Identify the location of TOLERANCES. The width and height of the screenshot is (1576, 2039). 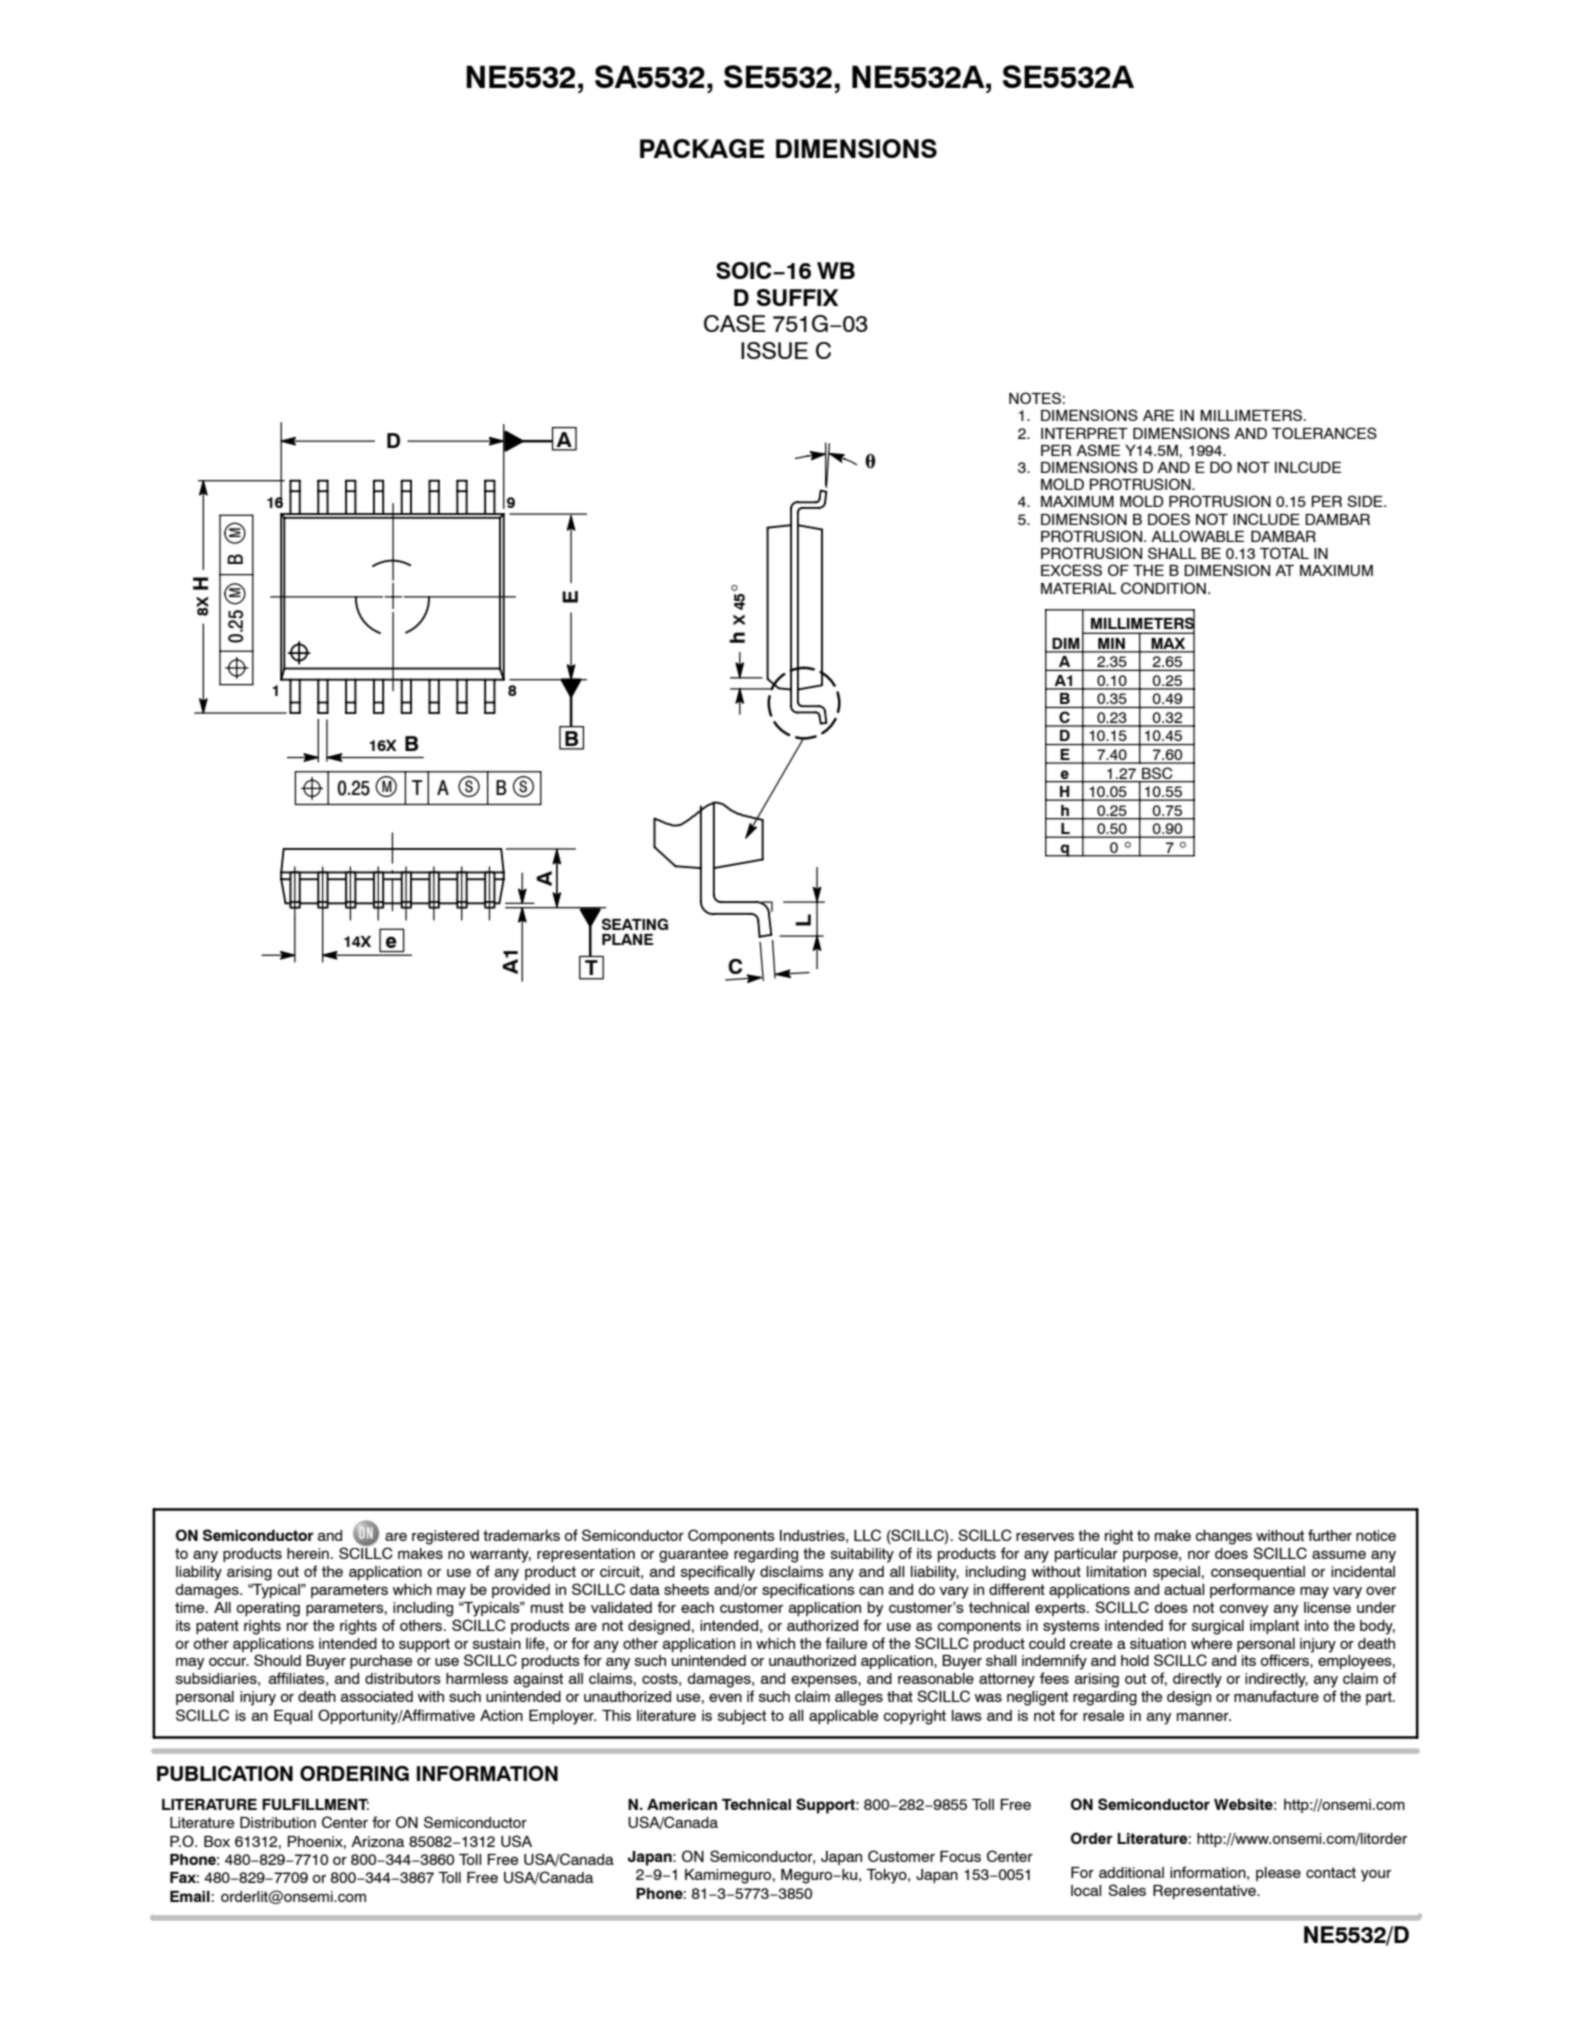
(1324, 433).
